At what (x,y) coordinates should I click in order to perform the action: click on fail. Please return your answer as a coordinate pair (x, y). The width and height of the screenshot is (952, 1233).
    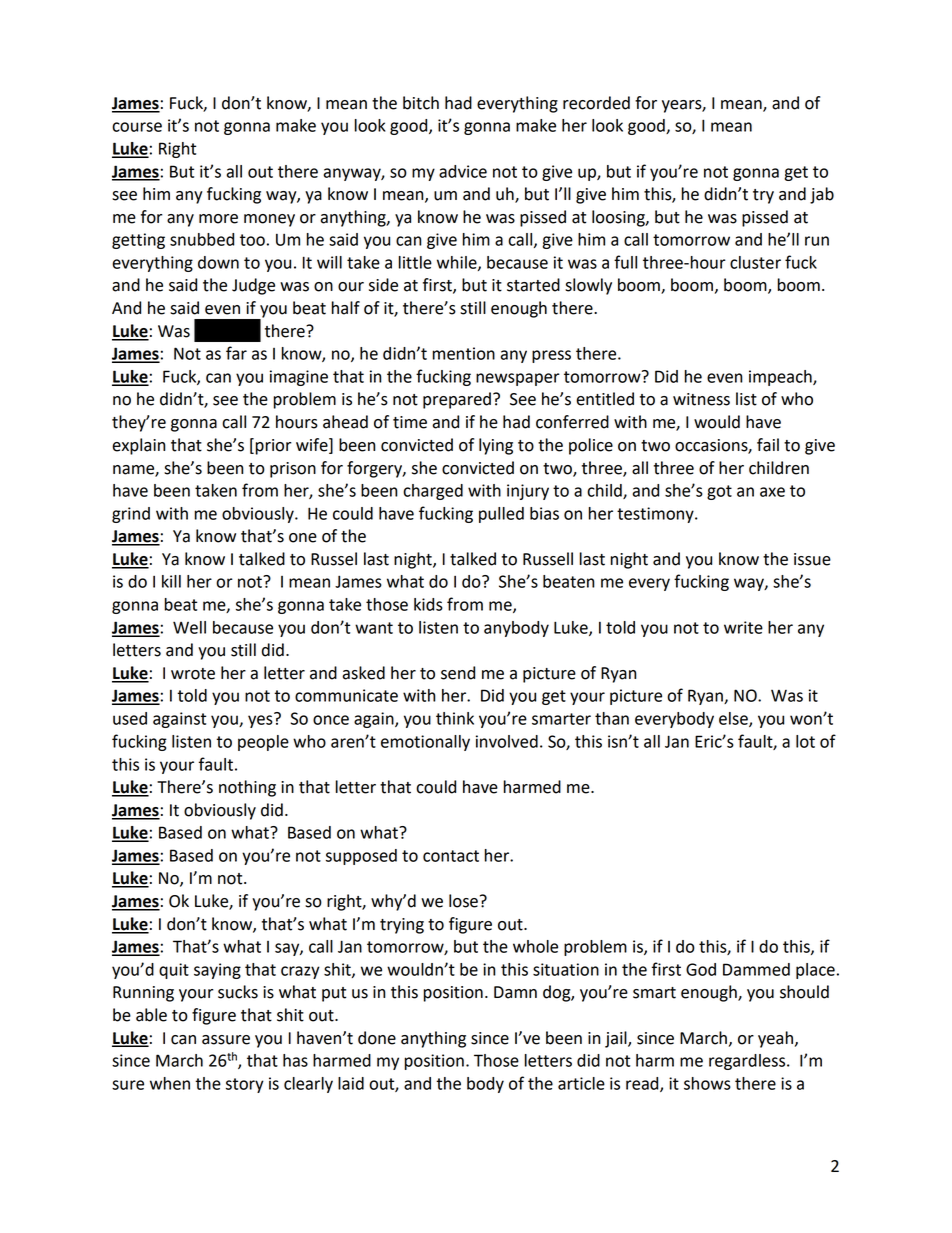
    Looking at the image, I should click on (768, 445).
